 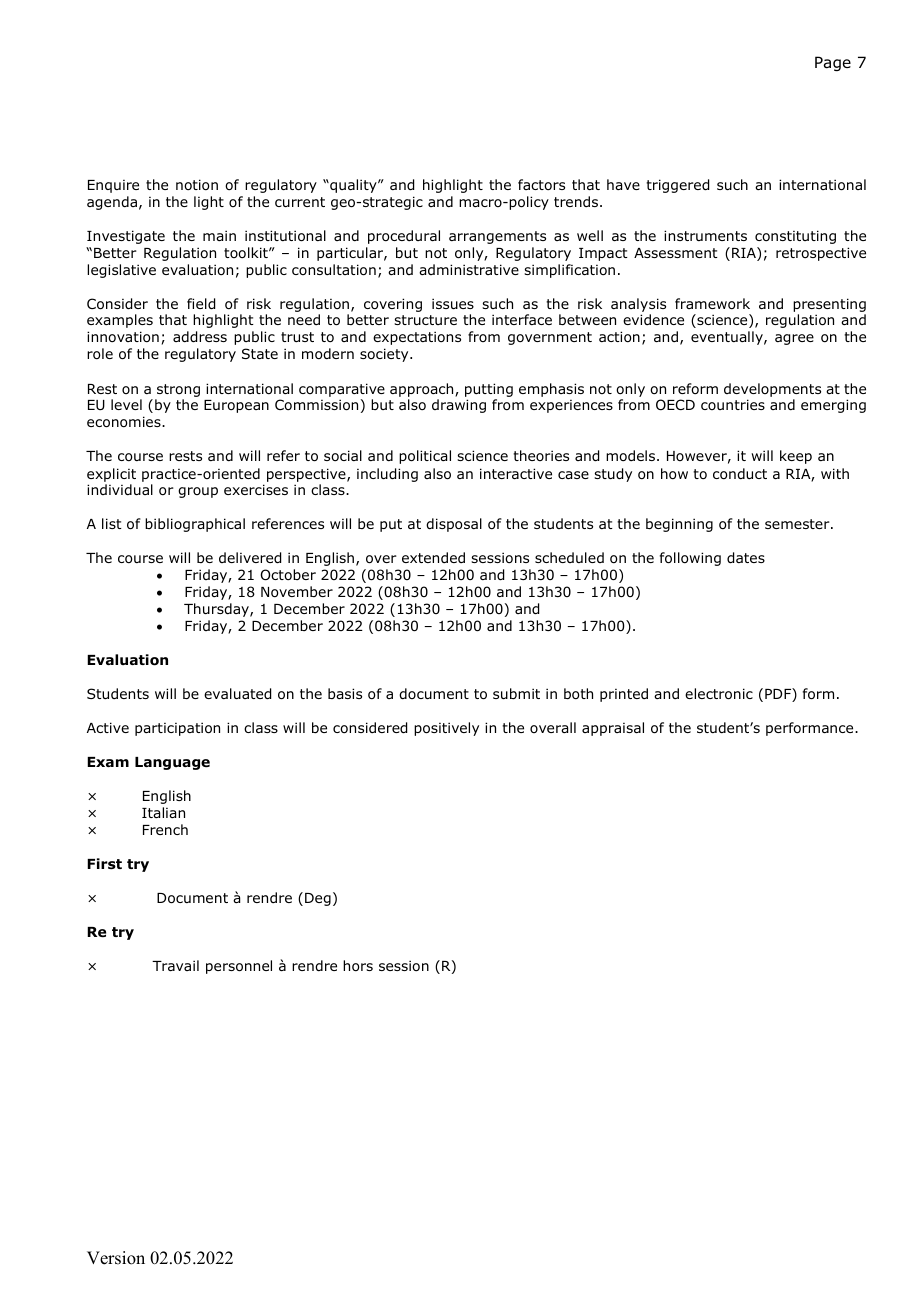 I want to click on Version, so click(x=116, y=1258).
